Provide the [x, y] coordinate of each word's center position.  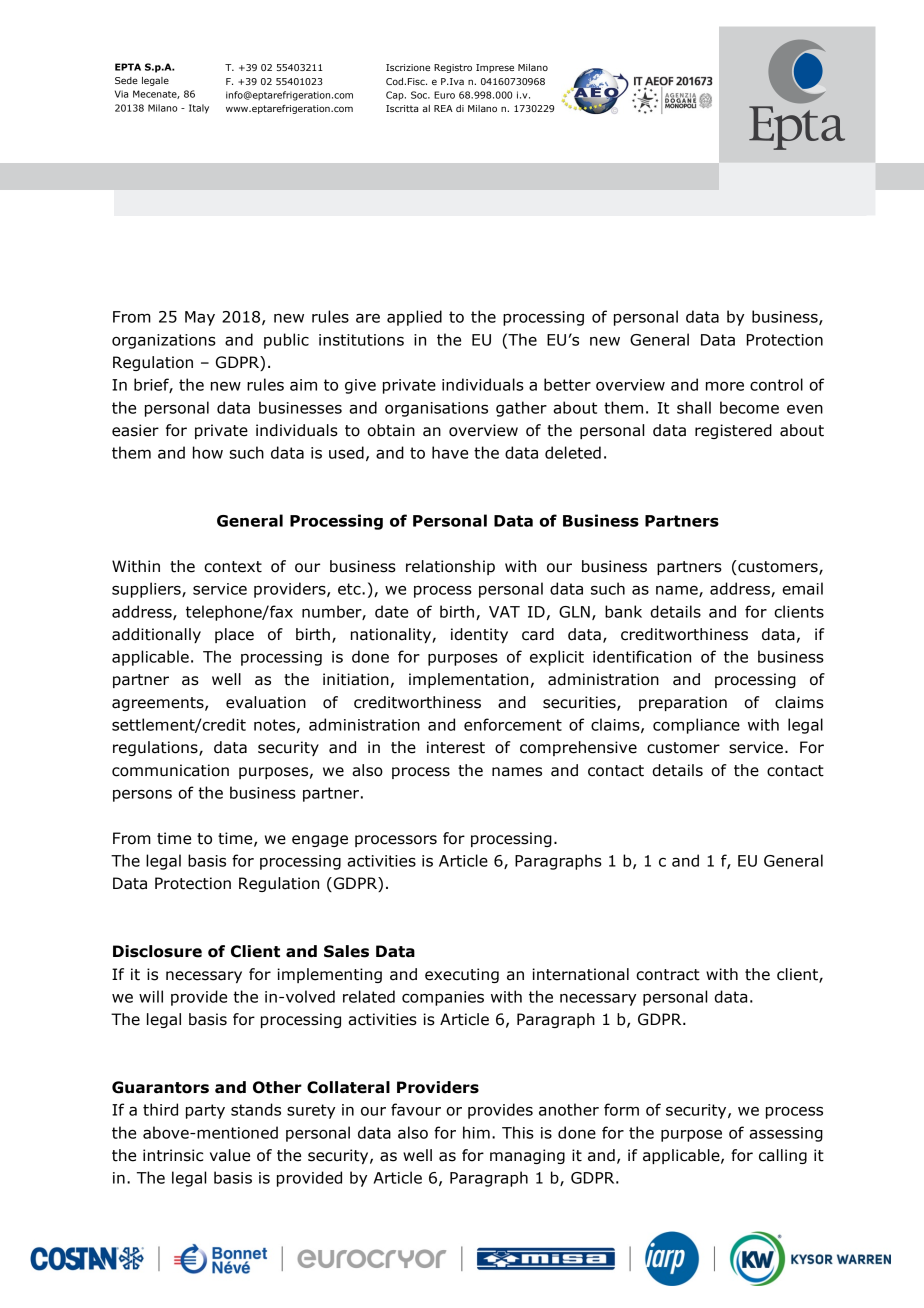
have [450, 452]
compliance [696, 726]
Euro [444, 95]
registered [733, 431]
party [205, 1111]
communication [170, 770]
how [208, 452]
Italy [199, 109]
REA [443, 108]
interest [456, 747]
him [476, 1132]
